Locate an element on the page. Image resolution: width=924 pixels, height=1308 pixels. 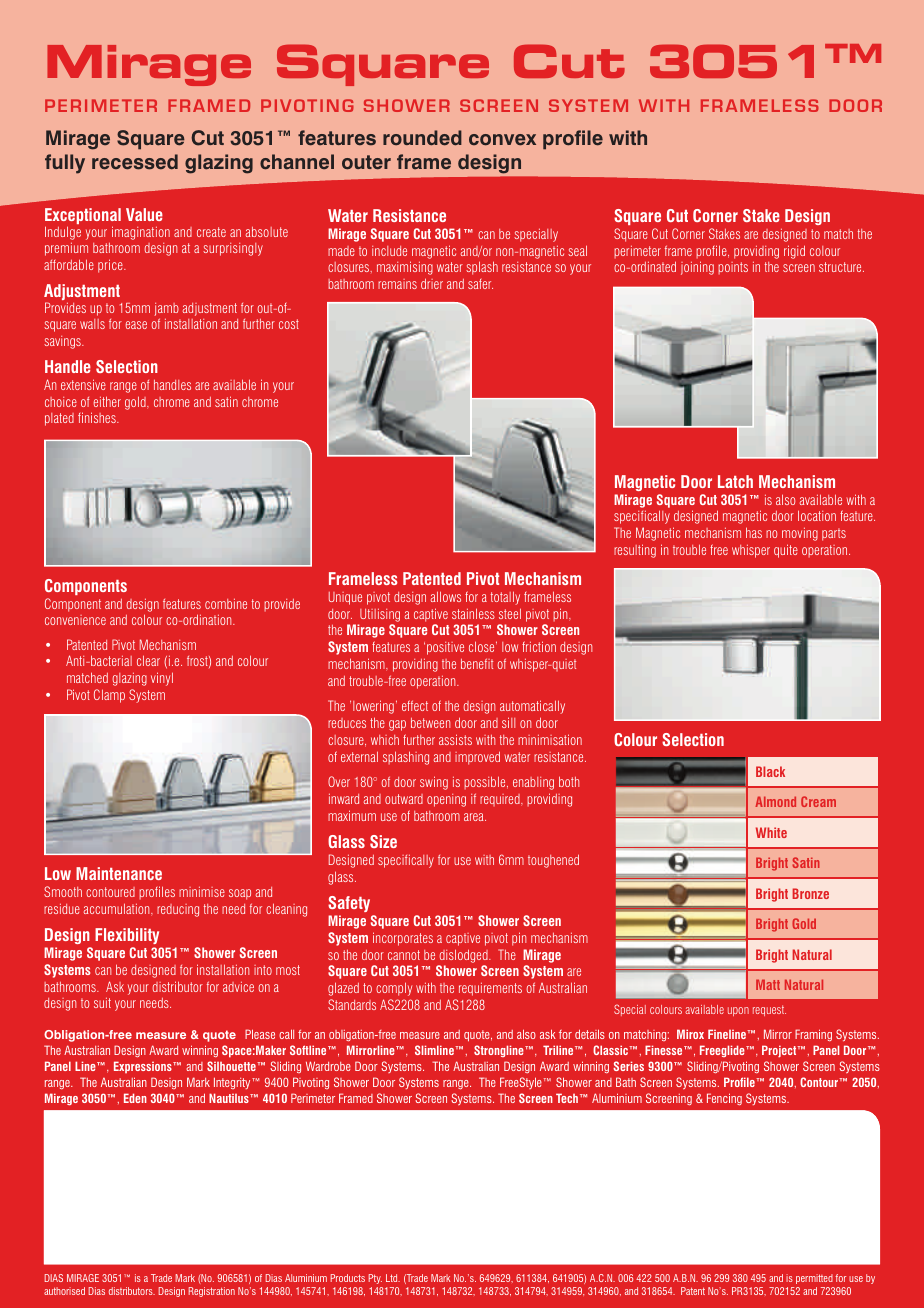
recessed is located at coordinates (135, 162).
